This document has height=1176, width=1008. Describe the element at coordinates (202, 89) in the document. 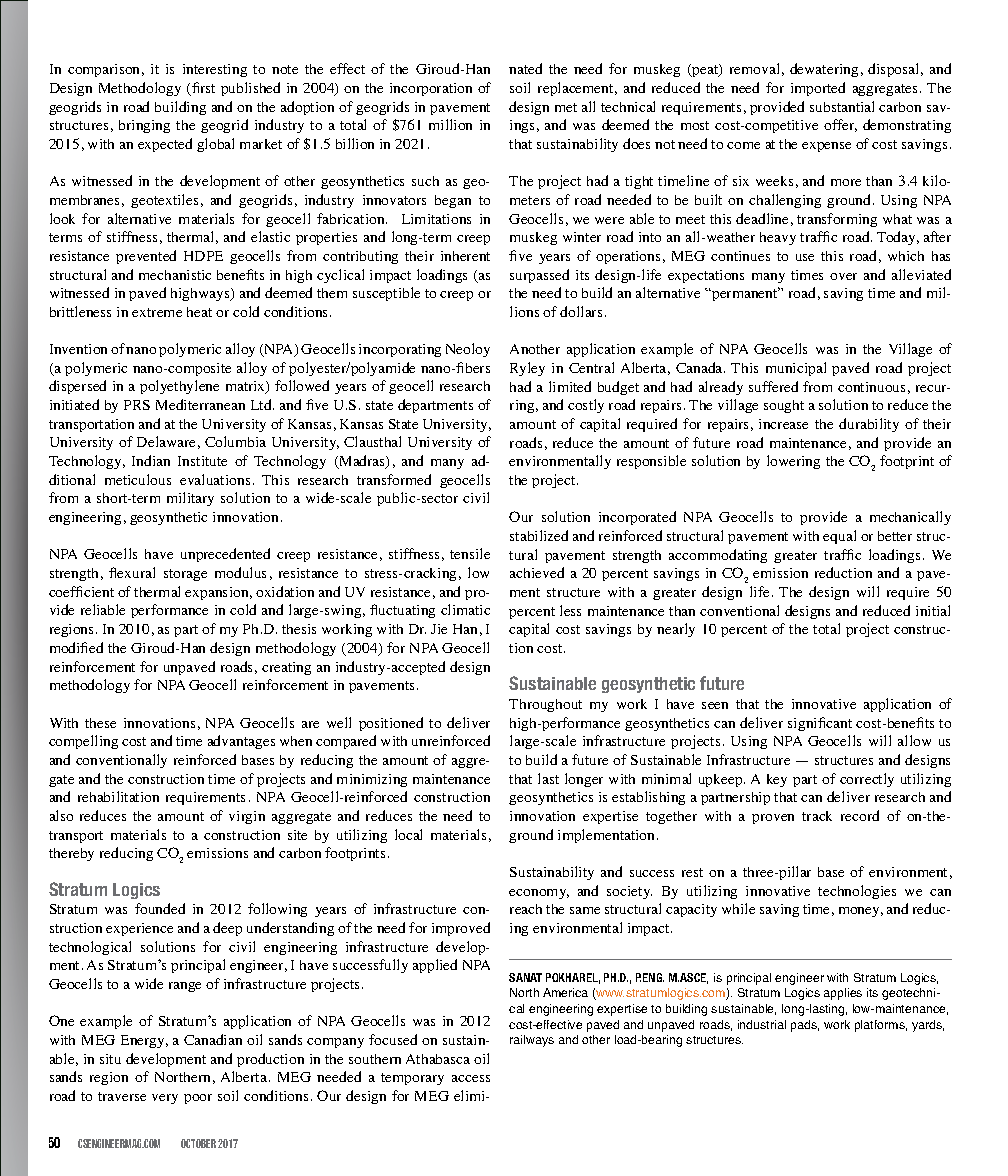

I see `first` at that location.
